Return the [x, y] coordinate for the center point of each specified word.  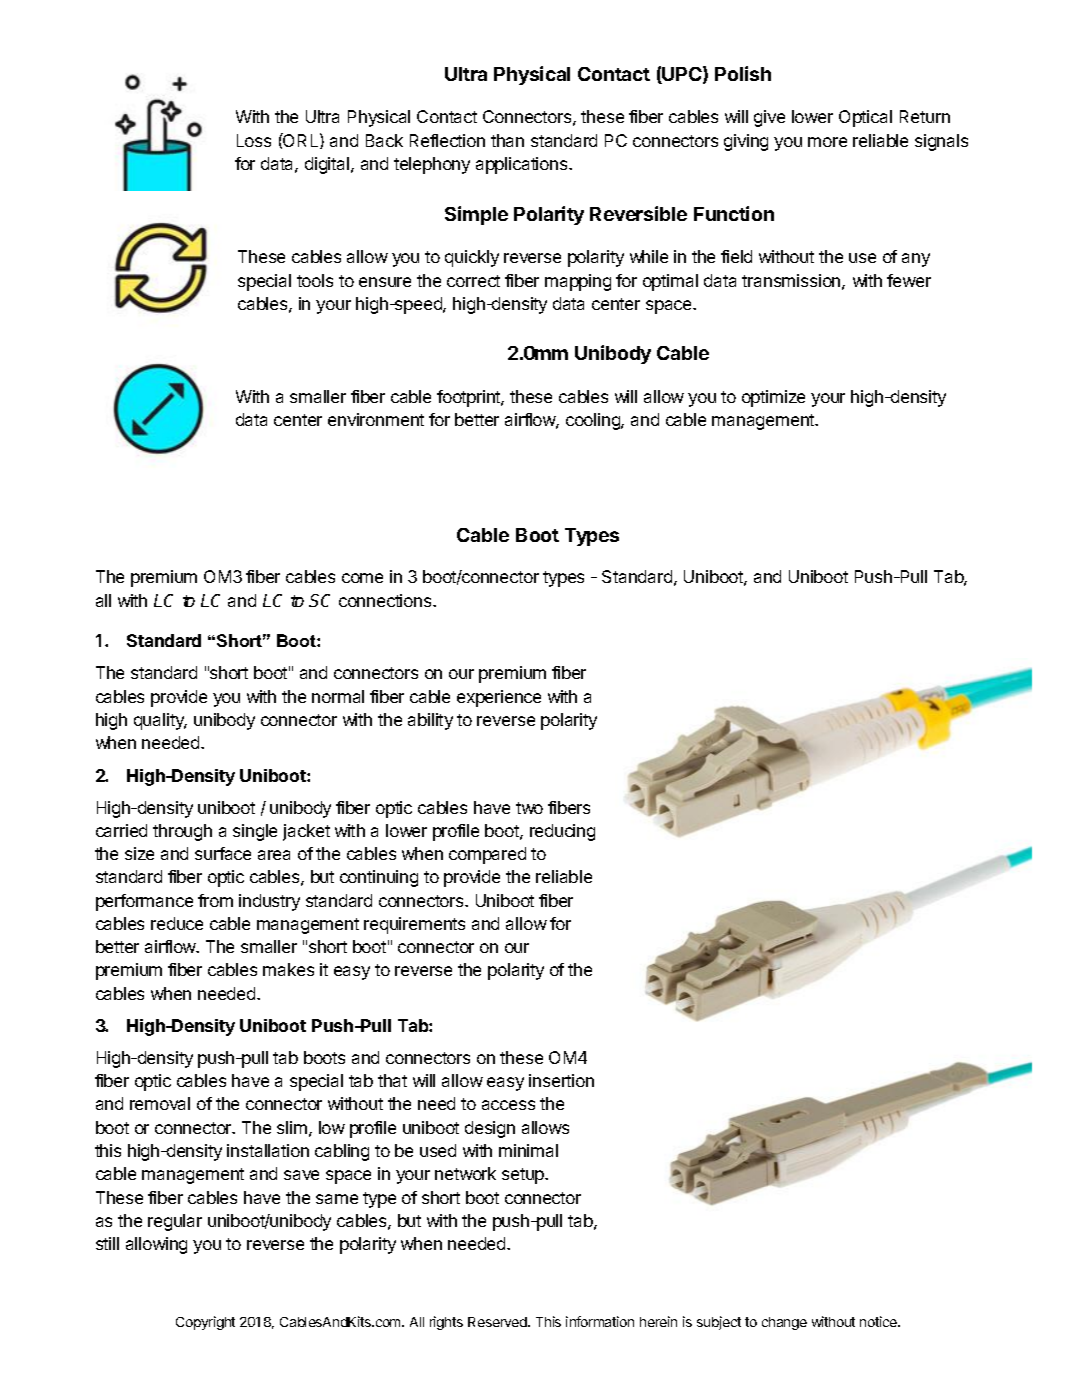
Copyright [205, 1323]
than [507, 140]
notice [879, 1321]
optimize [773, 398]
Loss [254, 140]
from [215, 900]
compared [487, 855]
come [362, 578]
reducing [562, 832]
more [827, 142]
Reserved [498, 1322]
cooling [594, 421]
